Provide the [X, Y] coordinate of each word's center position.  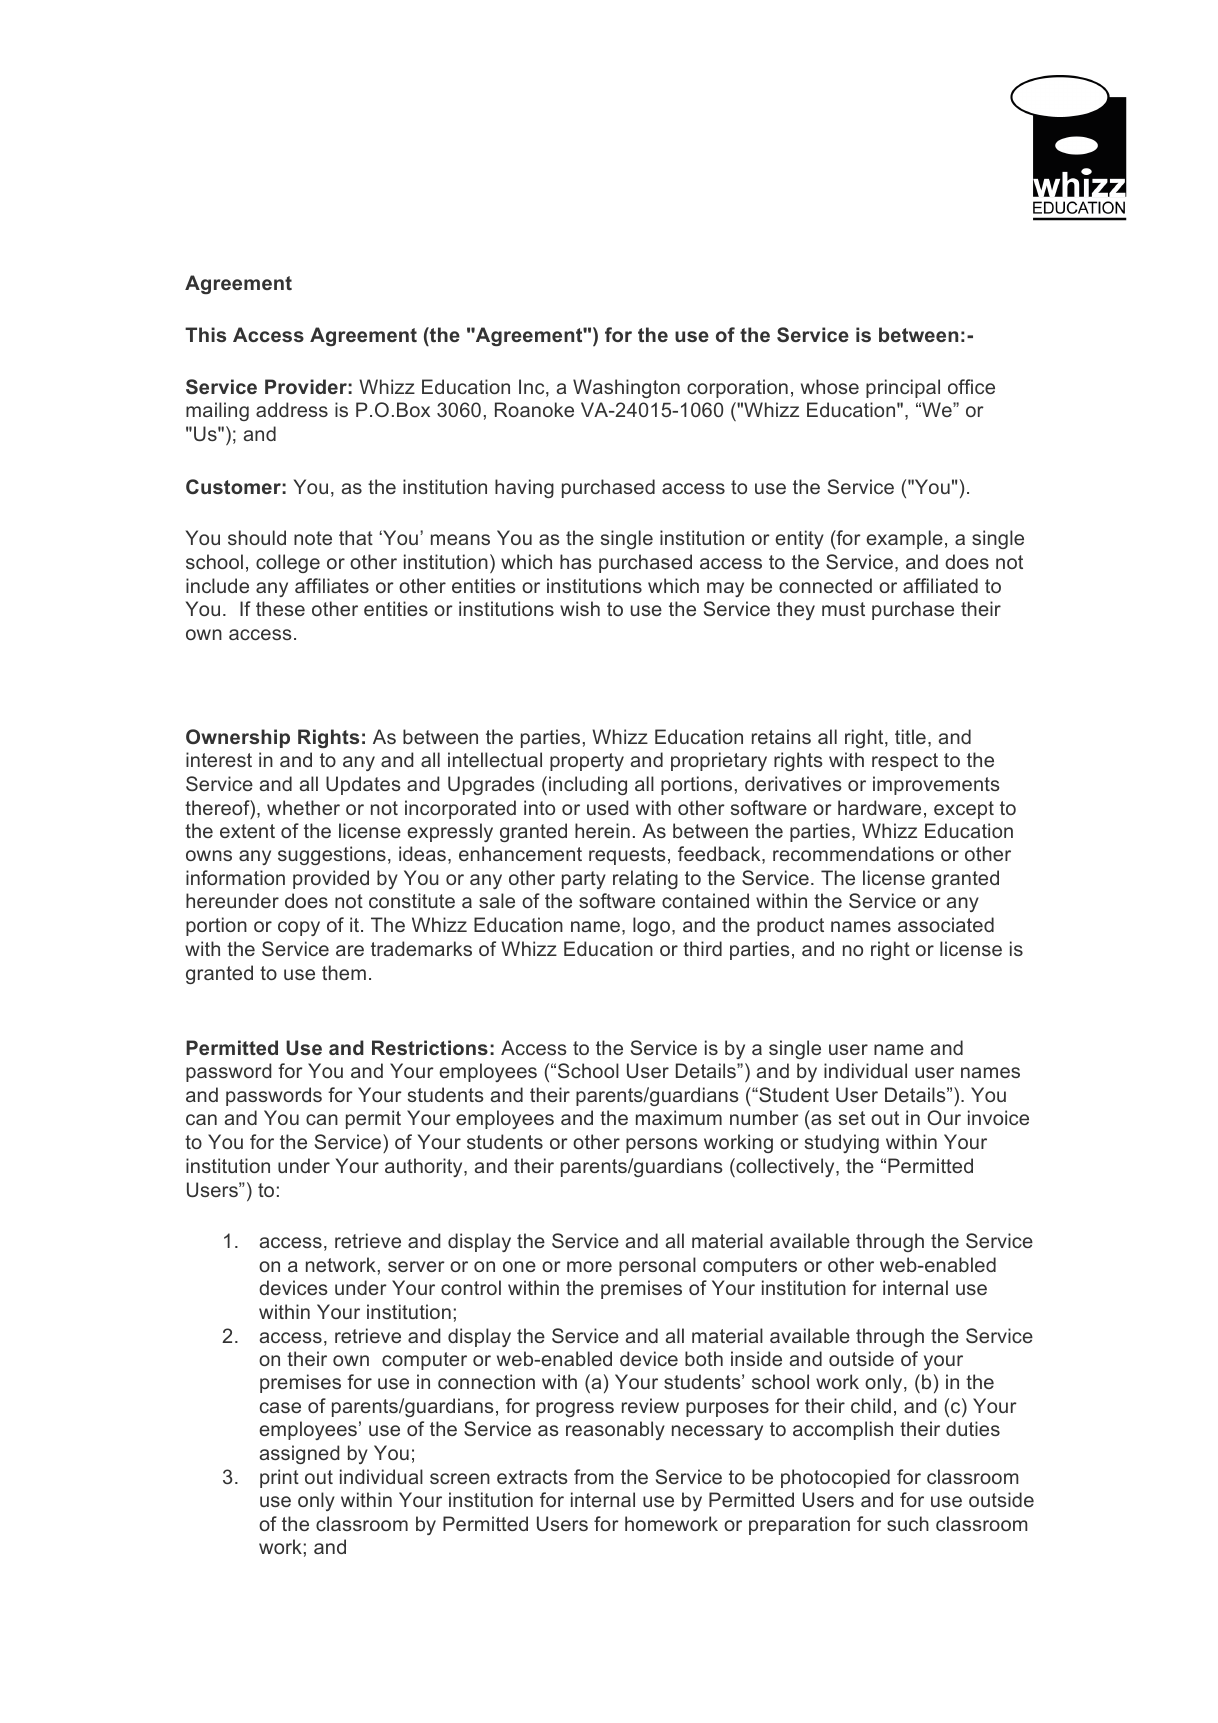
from [593, 1476]
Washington [626, 388]
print [279, 1478]
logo [653, 926]
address [292, 409]
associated [946, 924]
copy [299, 928]
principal [903, 388]
